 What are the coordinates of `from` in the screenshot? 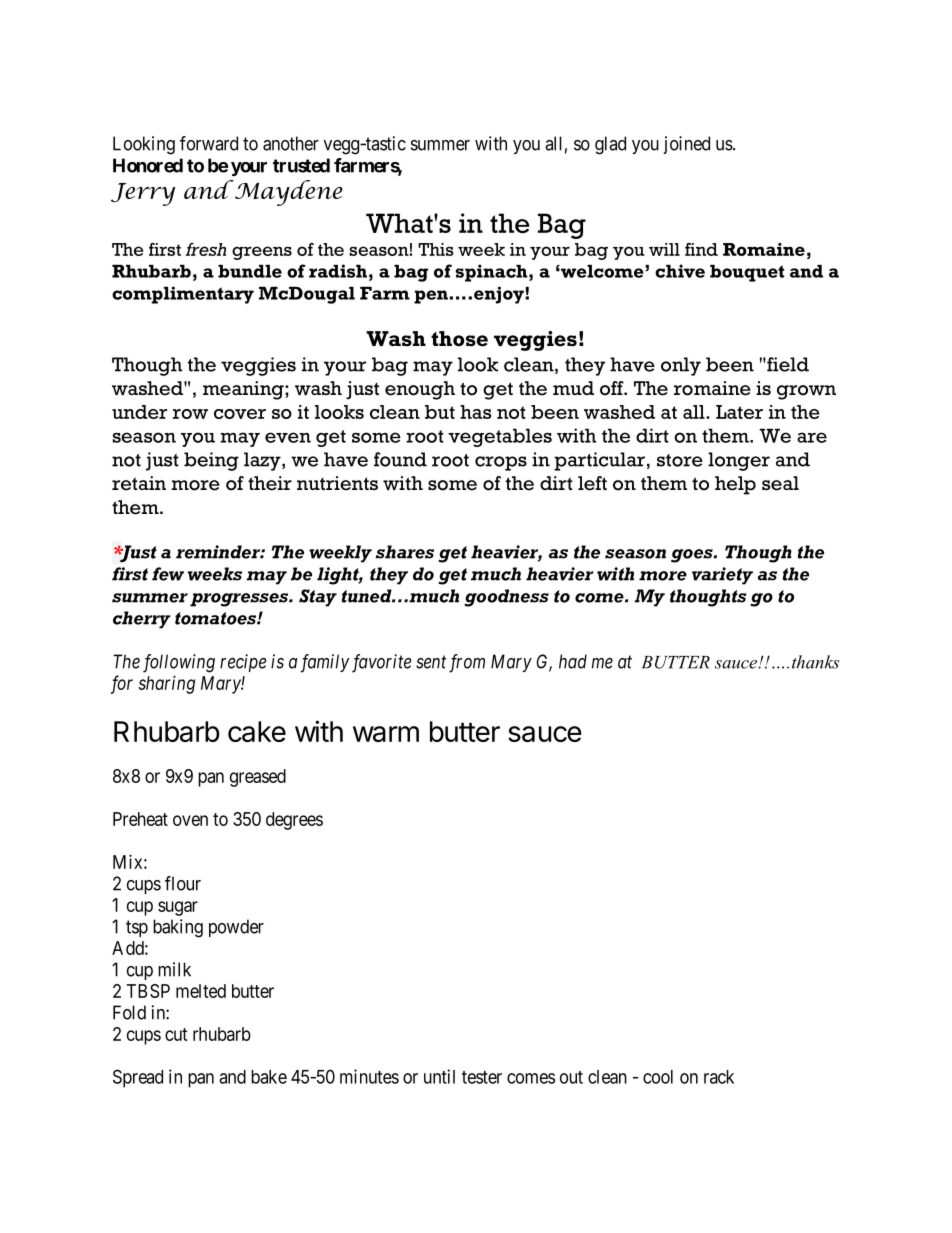 It's located at (467, 663).
